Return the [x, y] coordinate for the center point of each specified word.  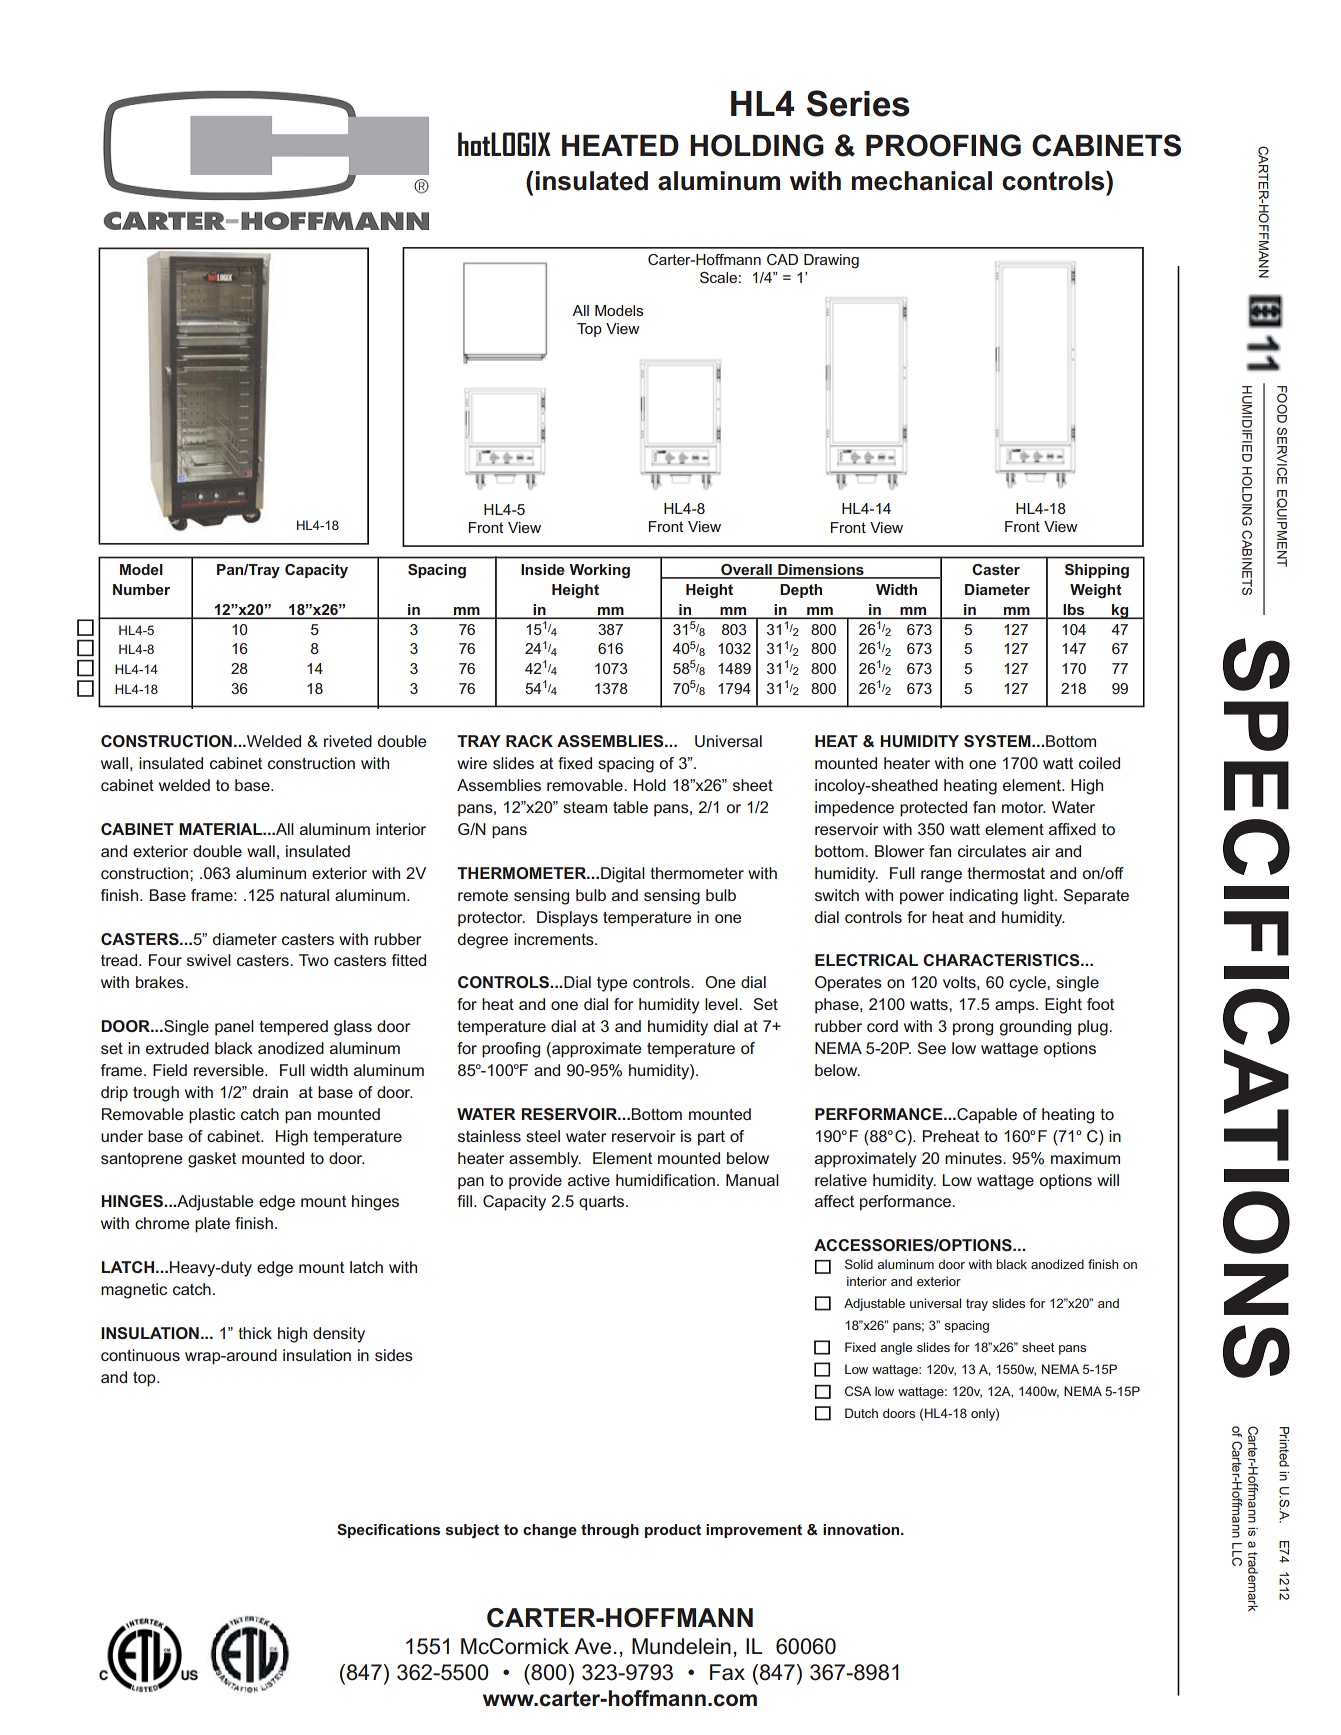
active [589, 1180]
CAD [782, 259]
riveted [348, 741]
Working [599, 571]
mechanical [922, 181]
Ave [592, 1646]
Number [141, 589]
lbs [1074, 611]
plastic [212, 1116]
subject [472, 1531]
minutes [974, 1158]
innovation [862, 1529]
